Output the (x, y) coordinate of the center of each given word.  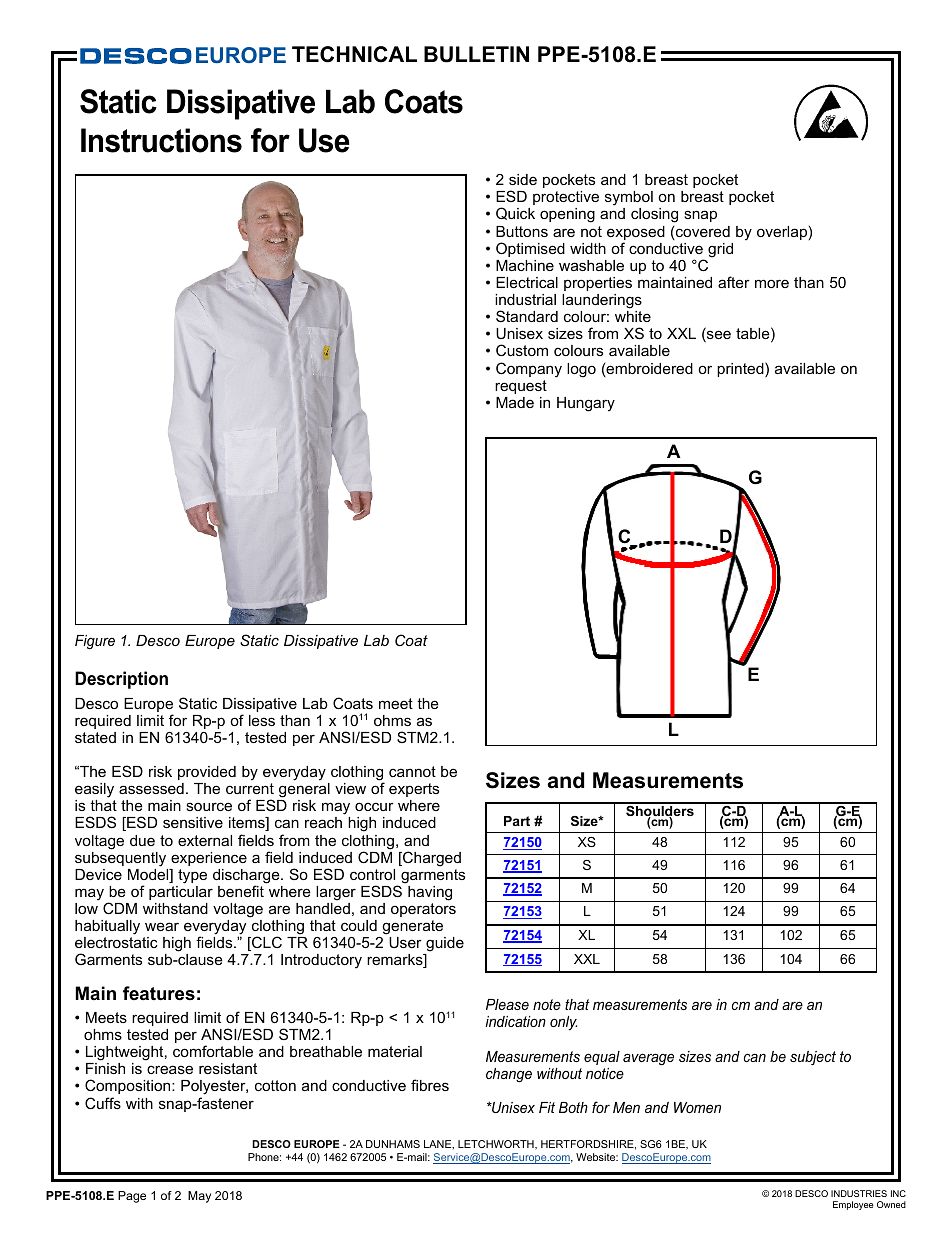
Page (132, 1197)
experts (414, 790)
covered (702, 233)
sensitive (193, 822)
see (718, 336)
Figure (95, 642)
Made (515, 402)
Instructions (161, 140)
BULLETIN (476, 54)
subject (813, 1058)
